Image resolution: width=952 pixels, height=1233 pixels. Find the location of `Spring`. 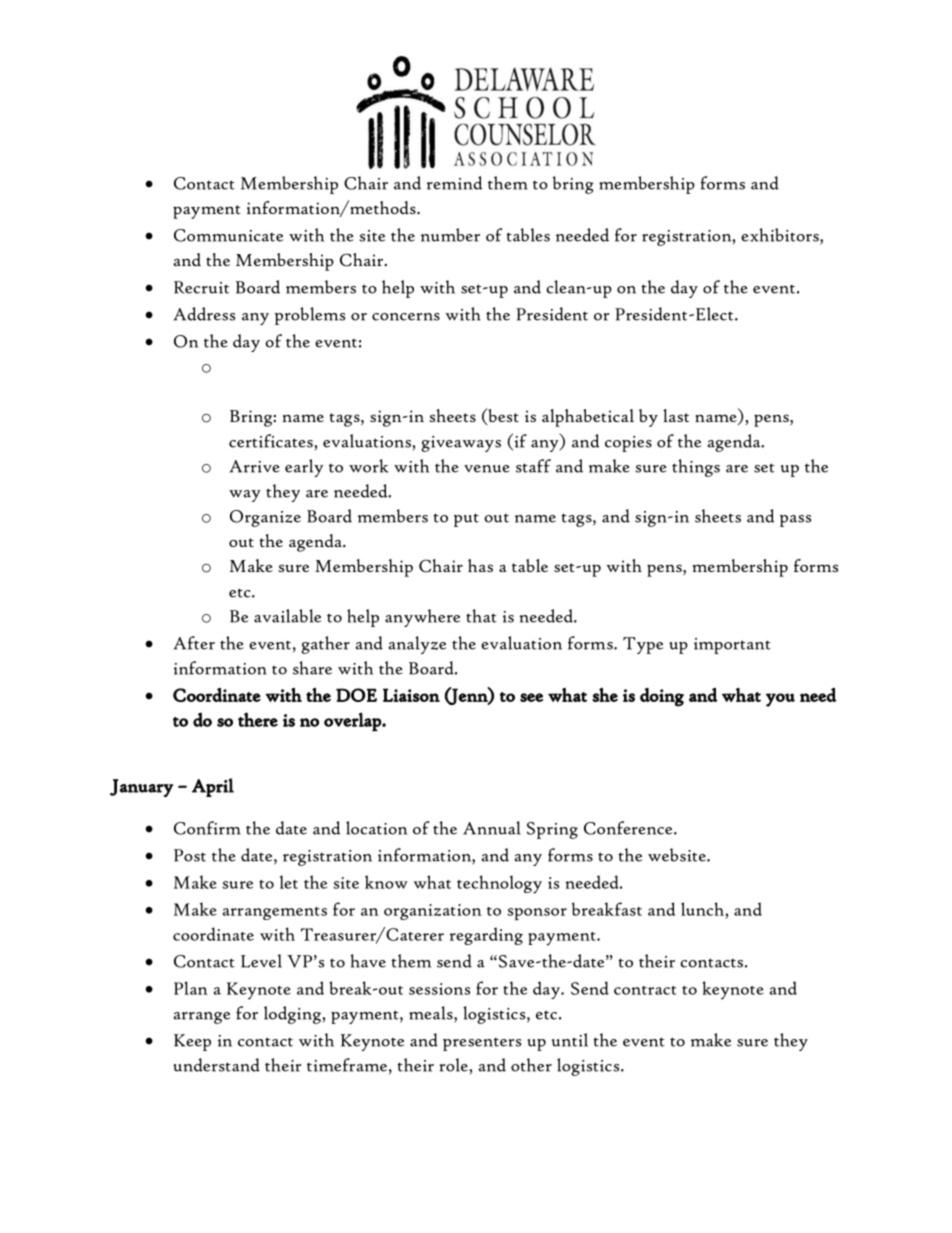

Spring is located at coordinates (552, 830).
